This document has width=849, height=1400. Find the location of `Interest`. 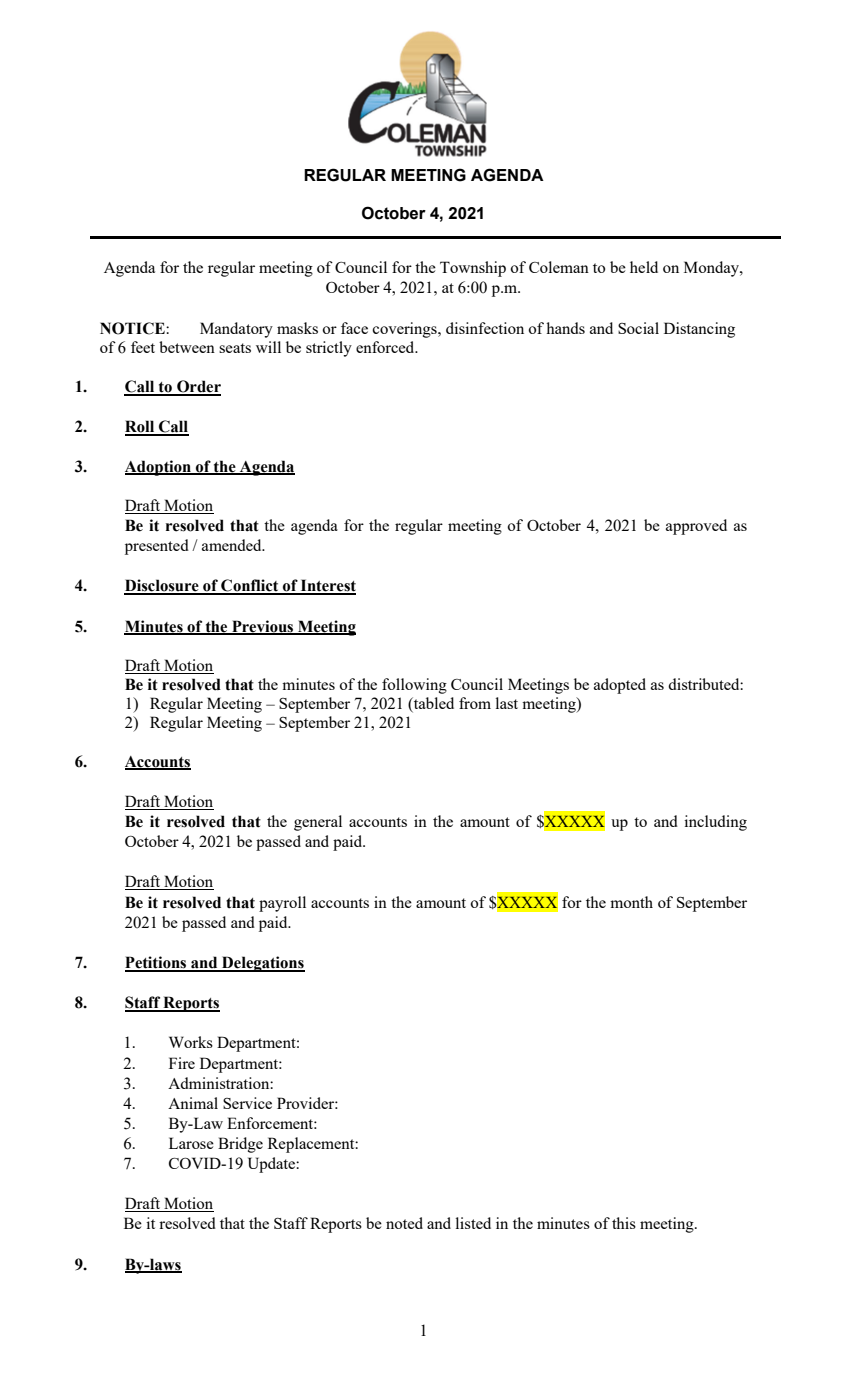

Interest is located at coordinates (327, 586).
